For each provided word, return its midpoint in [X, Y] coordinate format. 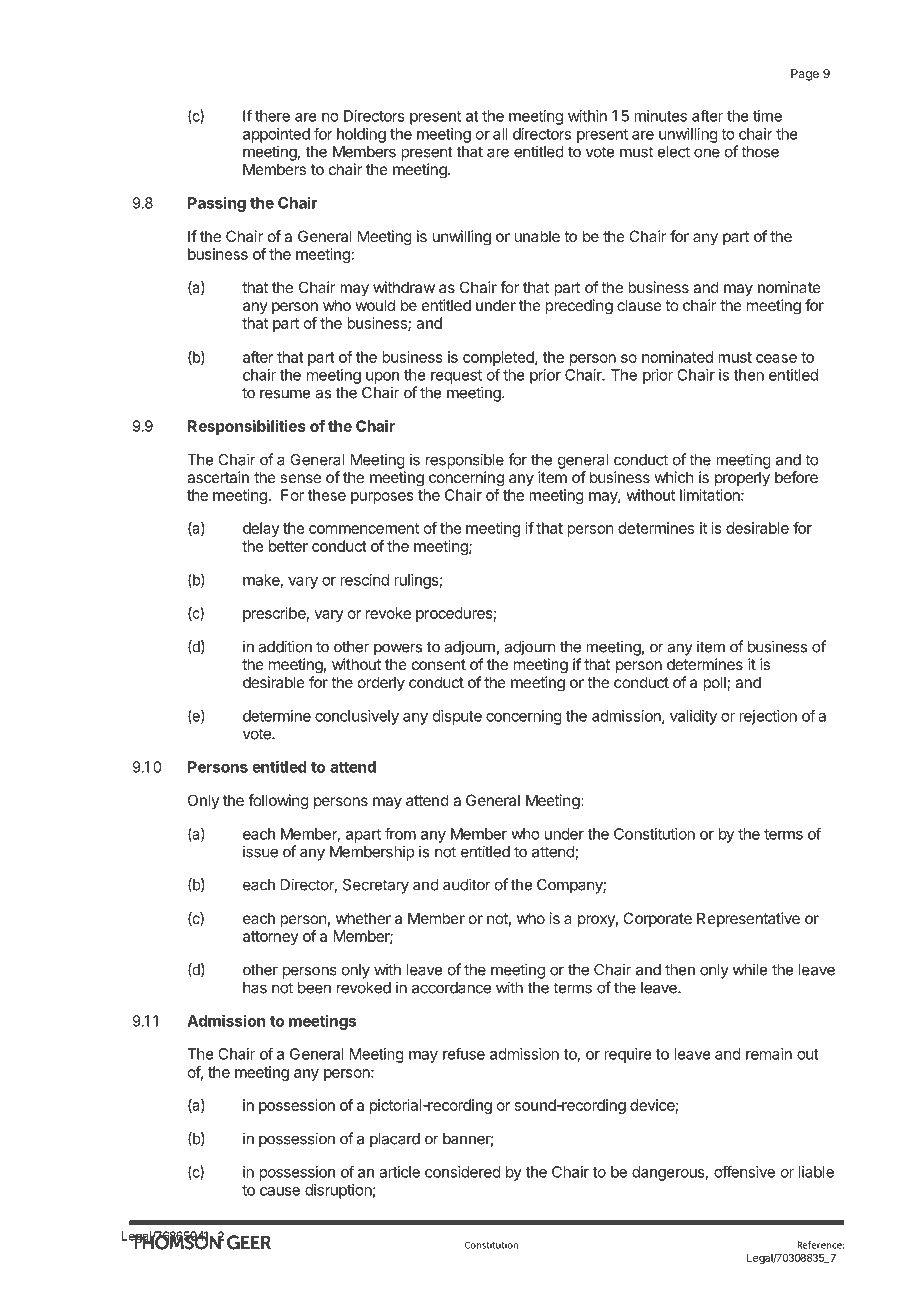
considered [463, 1172]
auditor [467, 884]
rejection [768, 717]
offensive [744, 1172]
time [767, 116]
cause [280, 1191]
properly [742, 479]
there [272, 116]
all [500, 134]
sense [300, 478]
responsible [465, 461]
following [278, 802]
